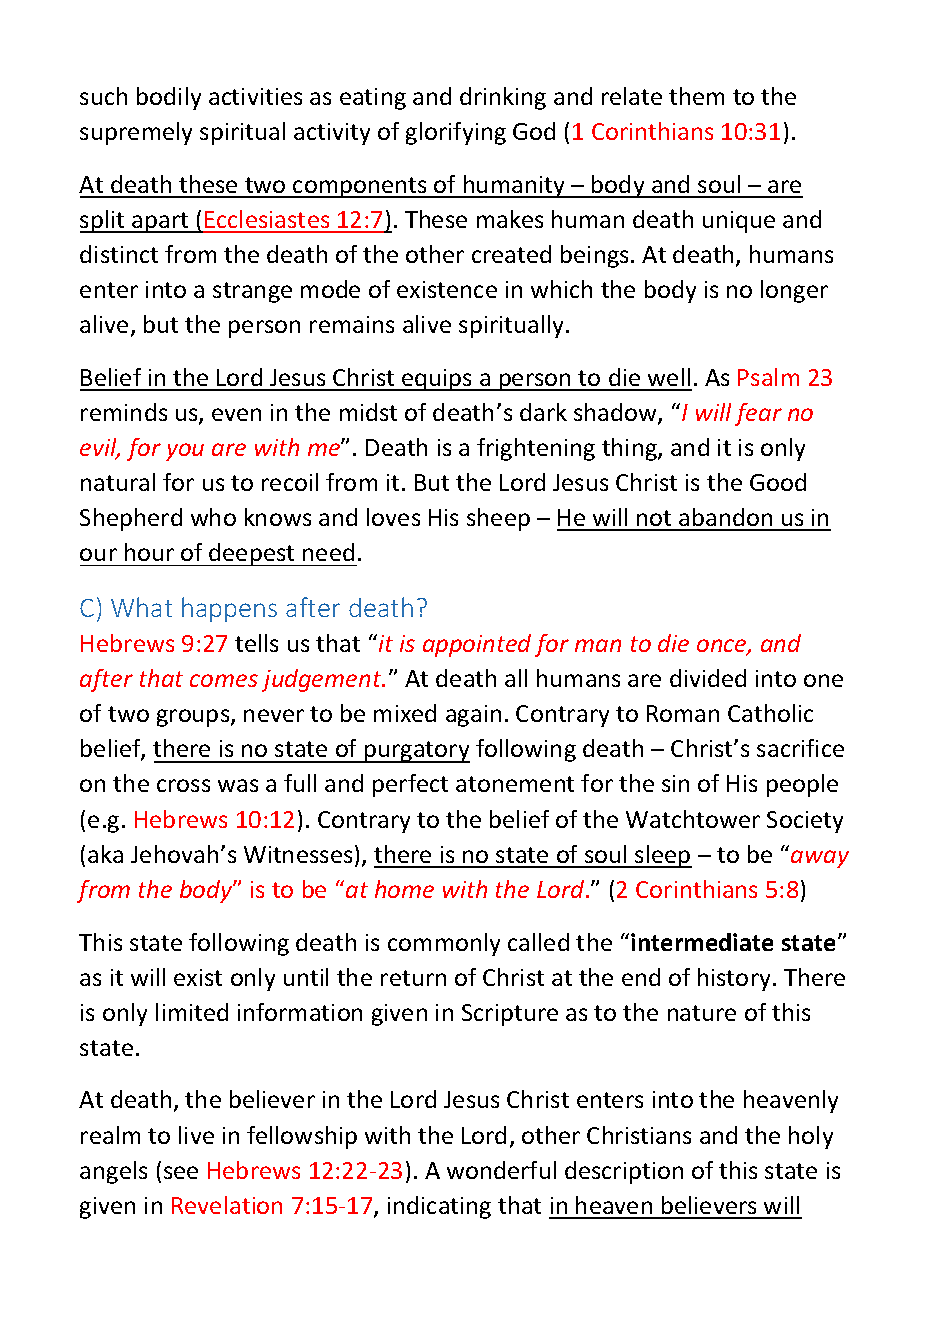  What do you see at coordinates (477, 645) in the page?
I see `appointed` at bounding box center [477, 645].
